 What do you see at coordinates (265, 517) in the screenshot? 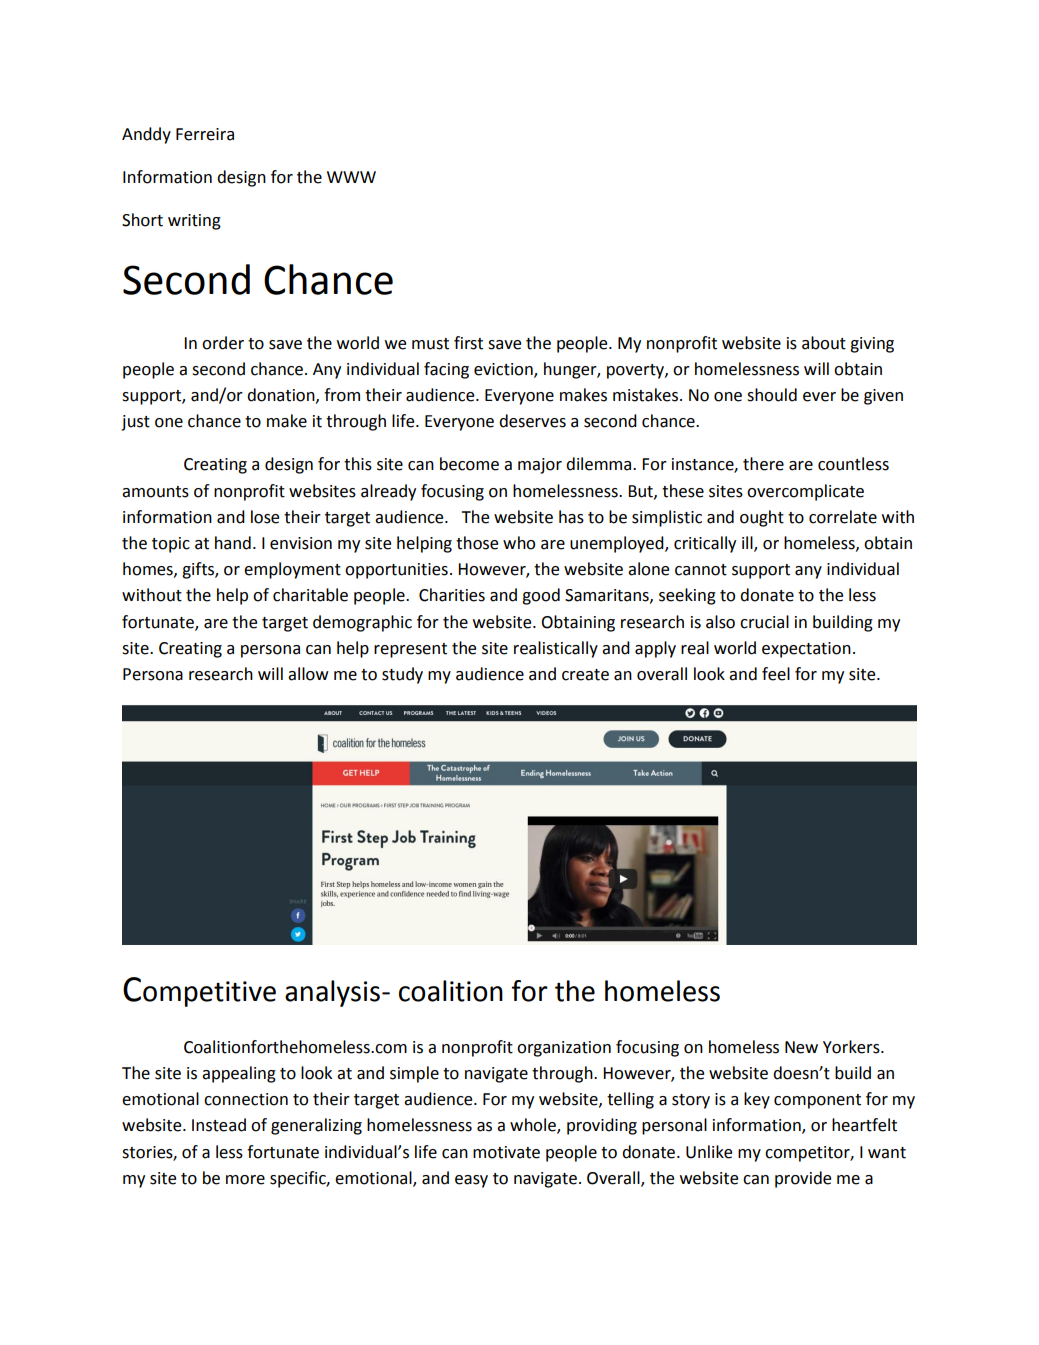
I see `lose` at bounding box center [265, 517].
